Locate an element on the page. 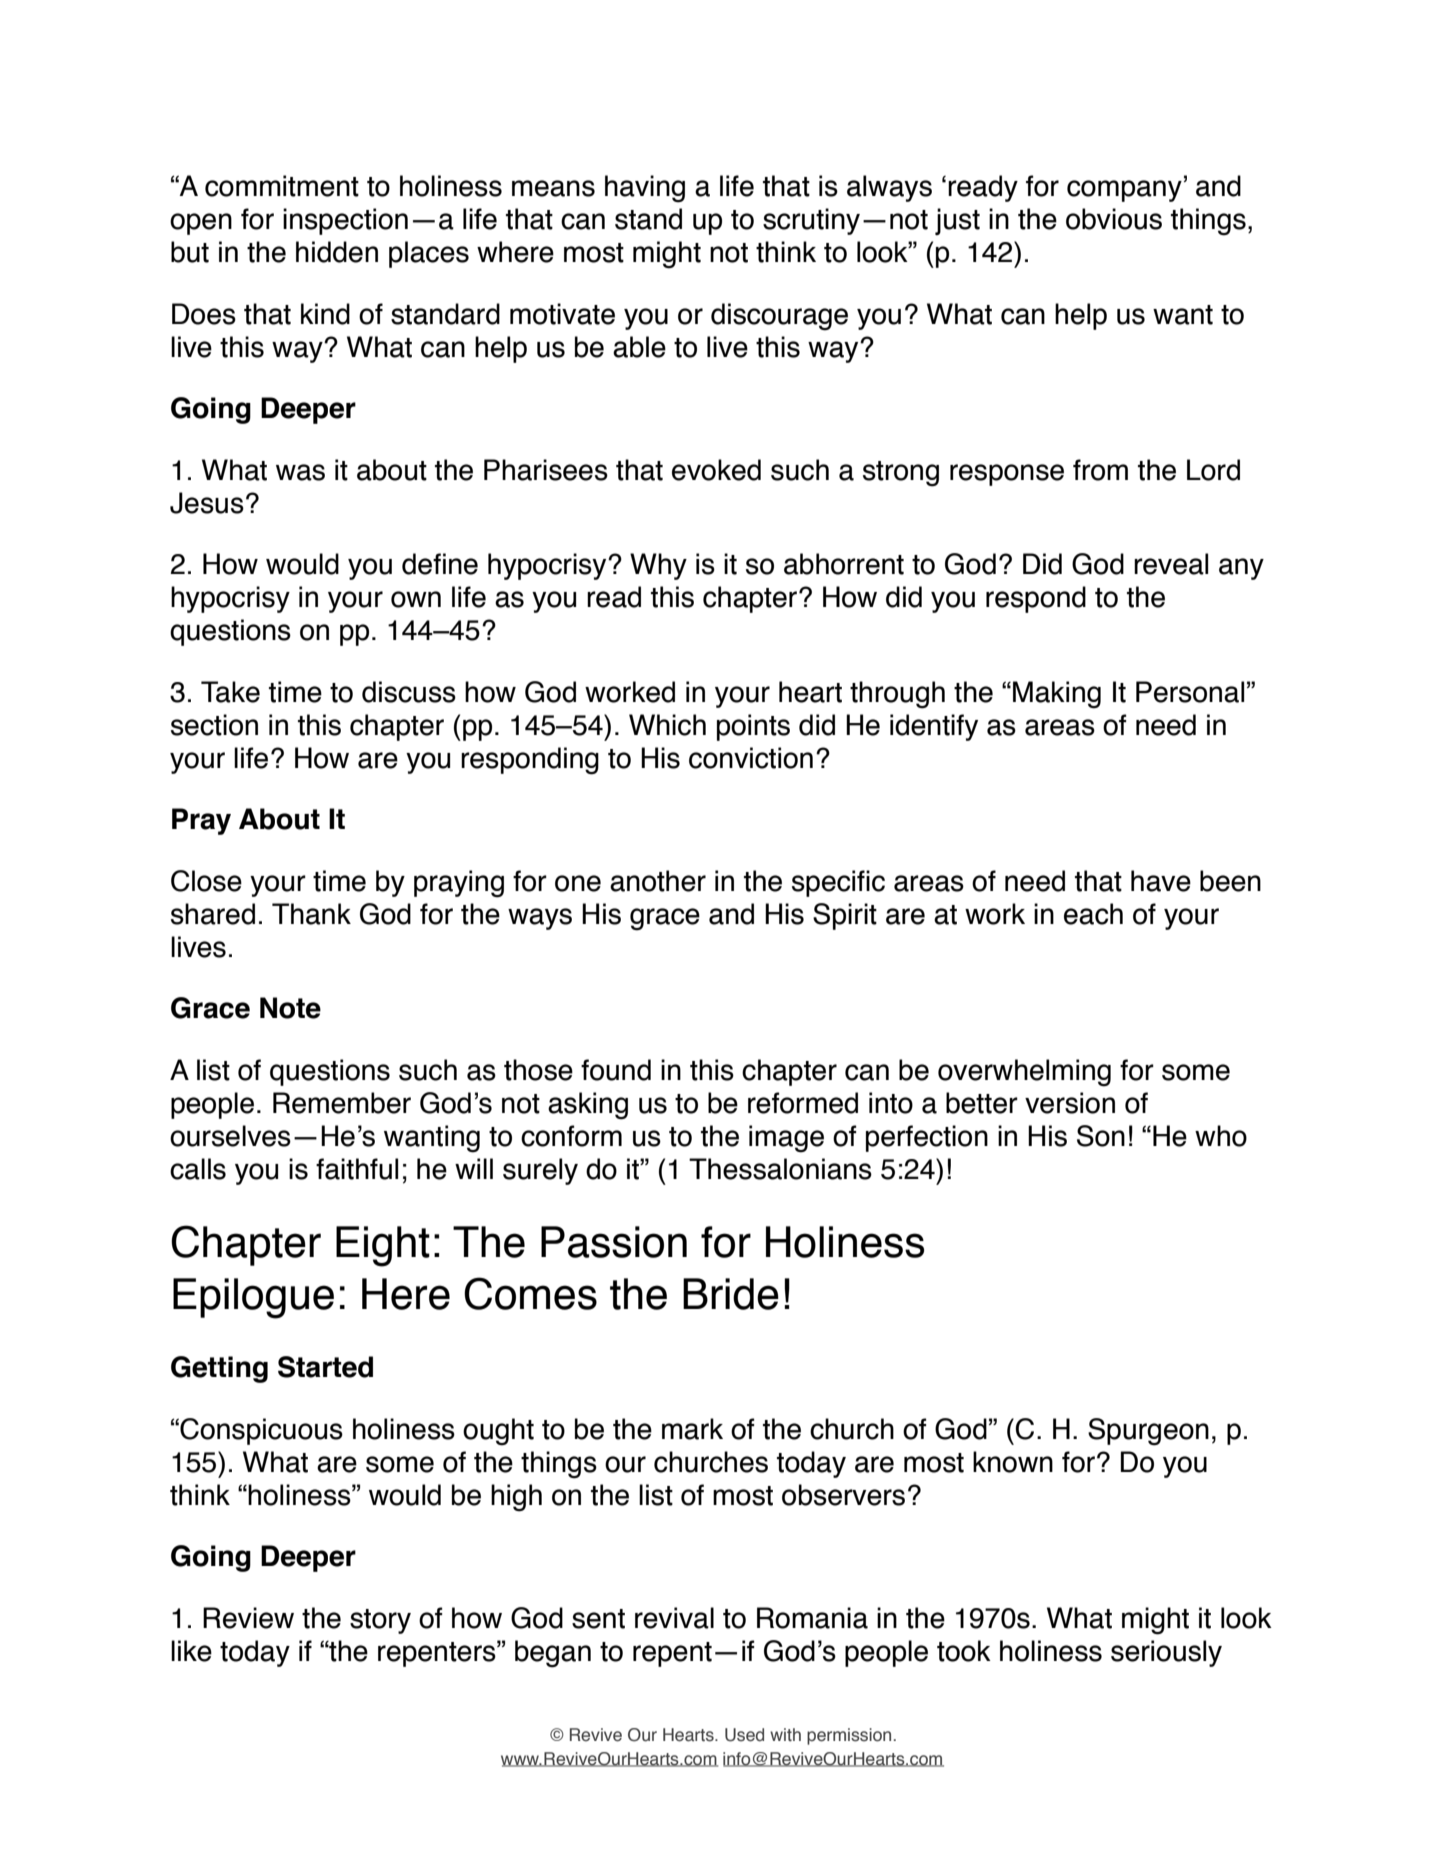 Image resolution: width=1446 pixels, height=1871 pixels. seriously is located at coordinates (1166, 1653).
